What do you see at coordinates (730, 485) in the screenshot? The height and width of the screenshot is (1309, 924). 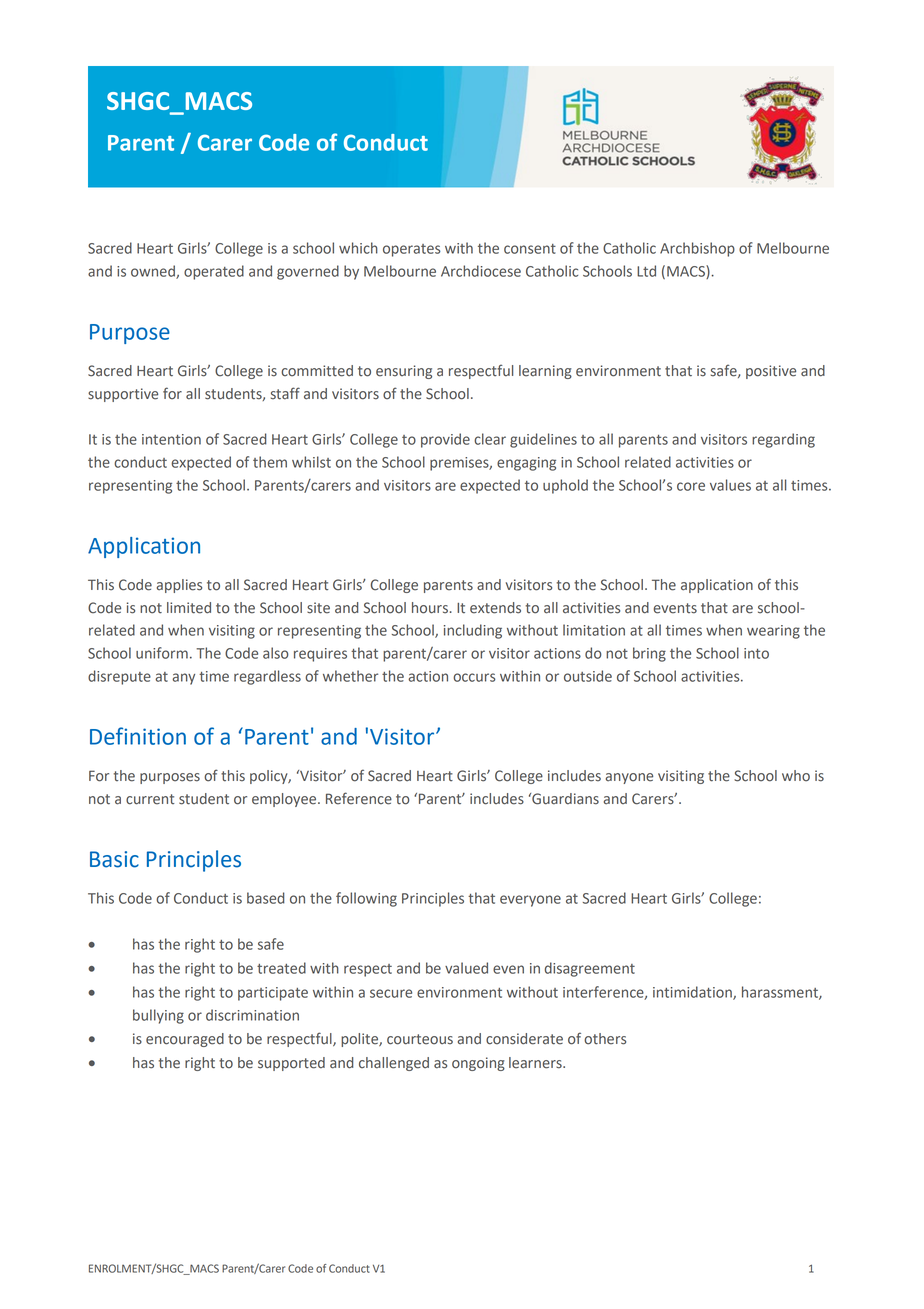 I see `values` at bounding box center [730, 485].
